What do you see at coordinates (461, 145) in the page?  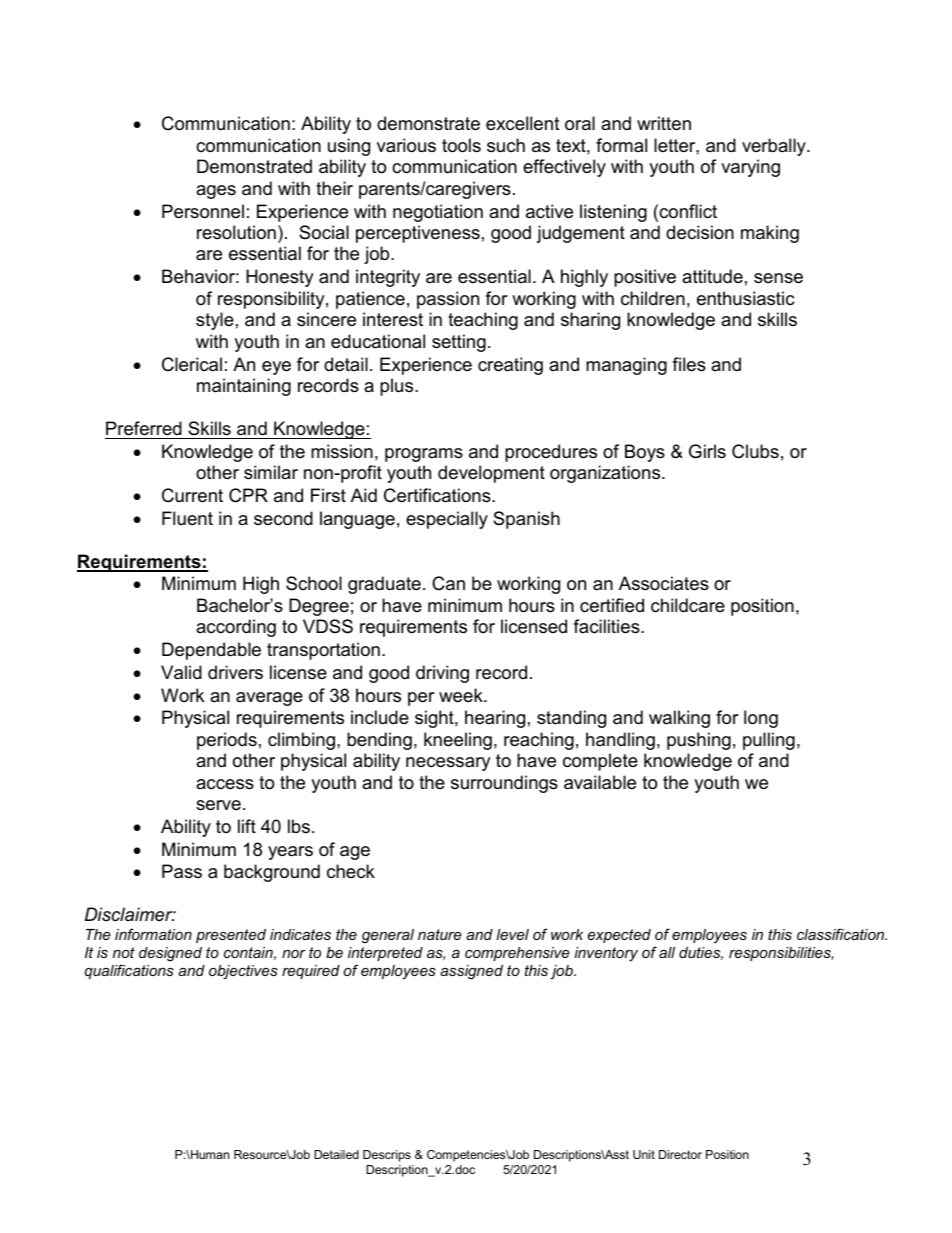 I see `tools` at bounding box center [461, 145].
